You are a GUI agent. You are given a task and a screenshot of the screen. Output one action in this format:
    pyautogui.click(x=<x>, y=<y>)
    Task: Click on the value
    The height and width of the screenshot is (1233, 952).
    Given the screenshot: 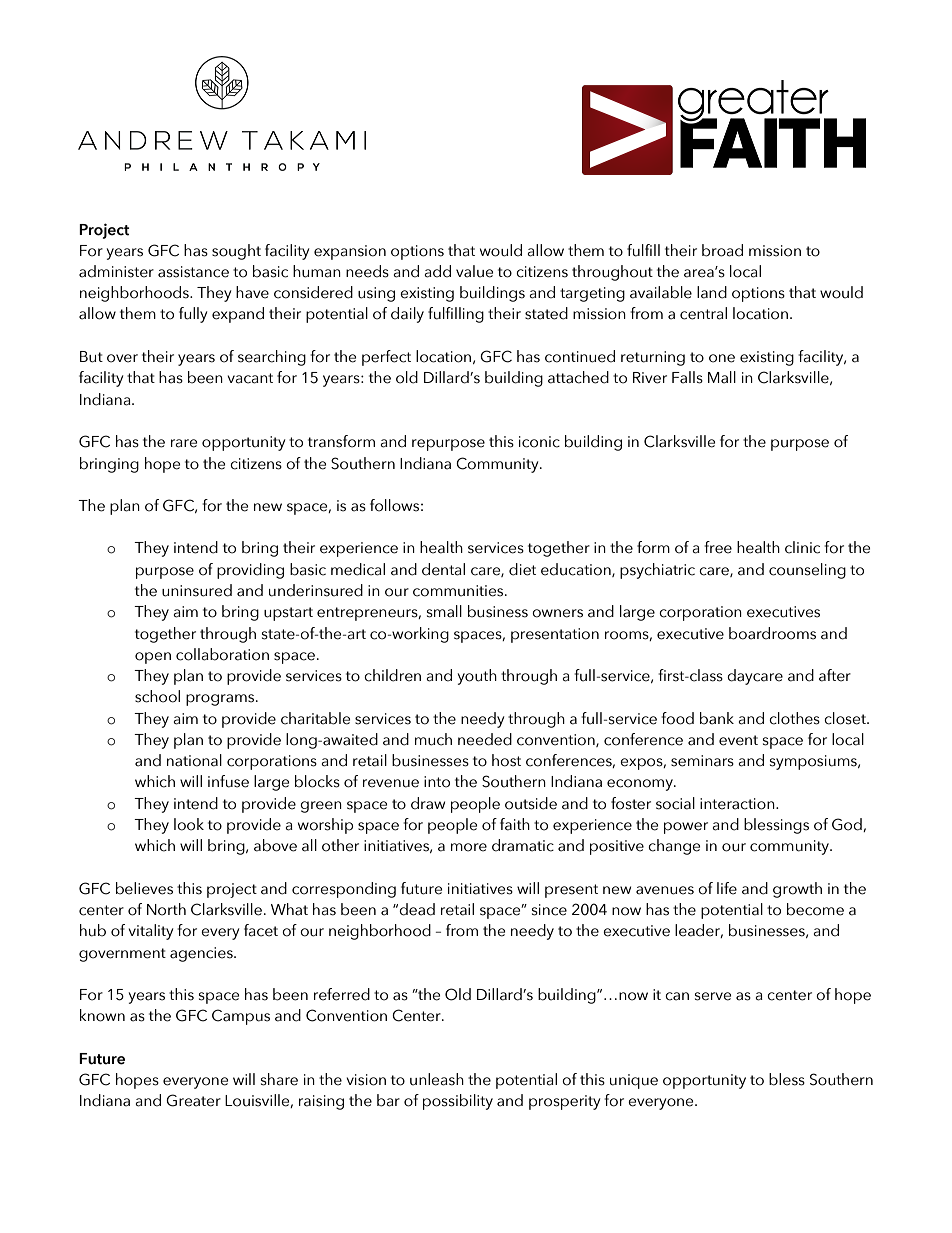 What is the action you would take?
    pyautogui.click(x=474, y=271)
